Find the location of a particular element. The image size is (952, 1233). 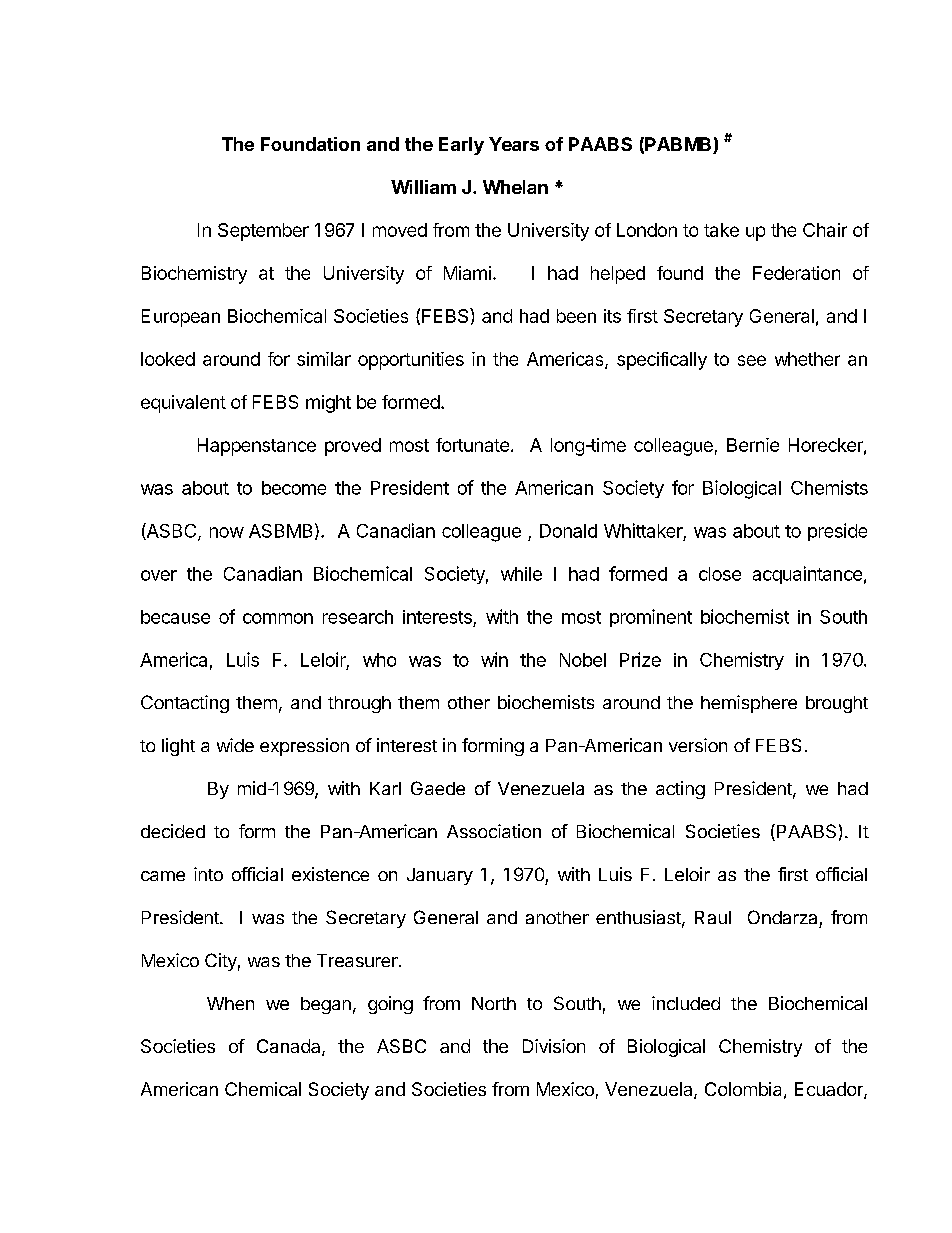

September is located at coordinates (263, 232).
